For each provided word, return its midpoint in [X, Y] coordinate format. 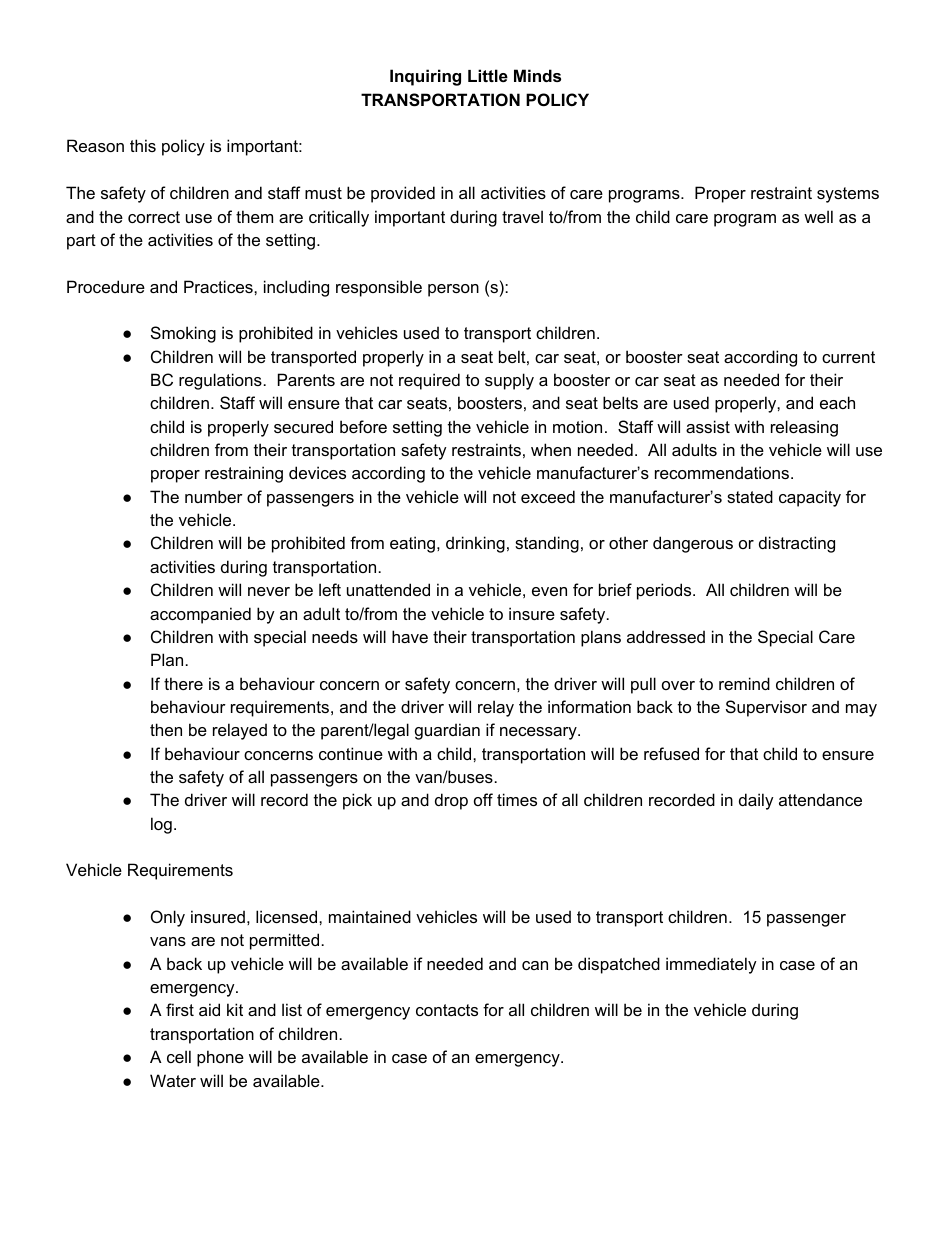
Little [488, 75]
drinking [475, 544]
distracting [797, 544]
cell [179, 1056]
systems [848, 195]
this [143, 145]
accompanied [200, 615]
